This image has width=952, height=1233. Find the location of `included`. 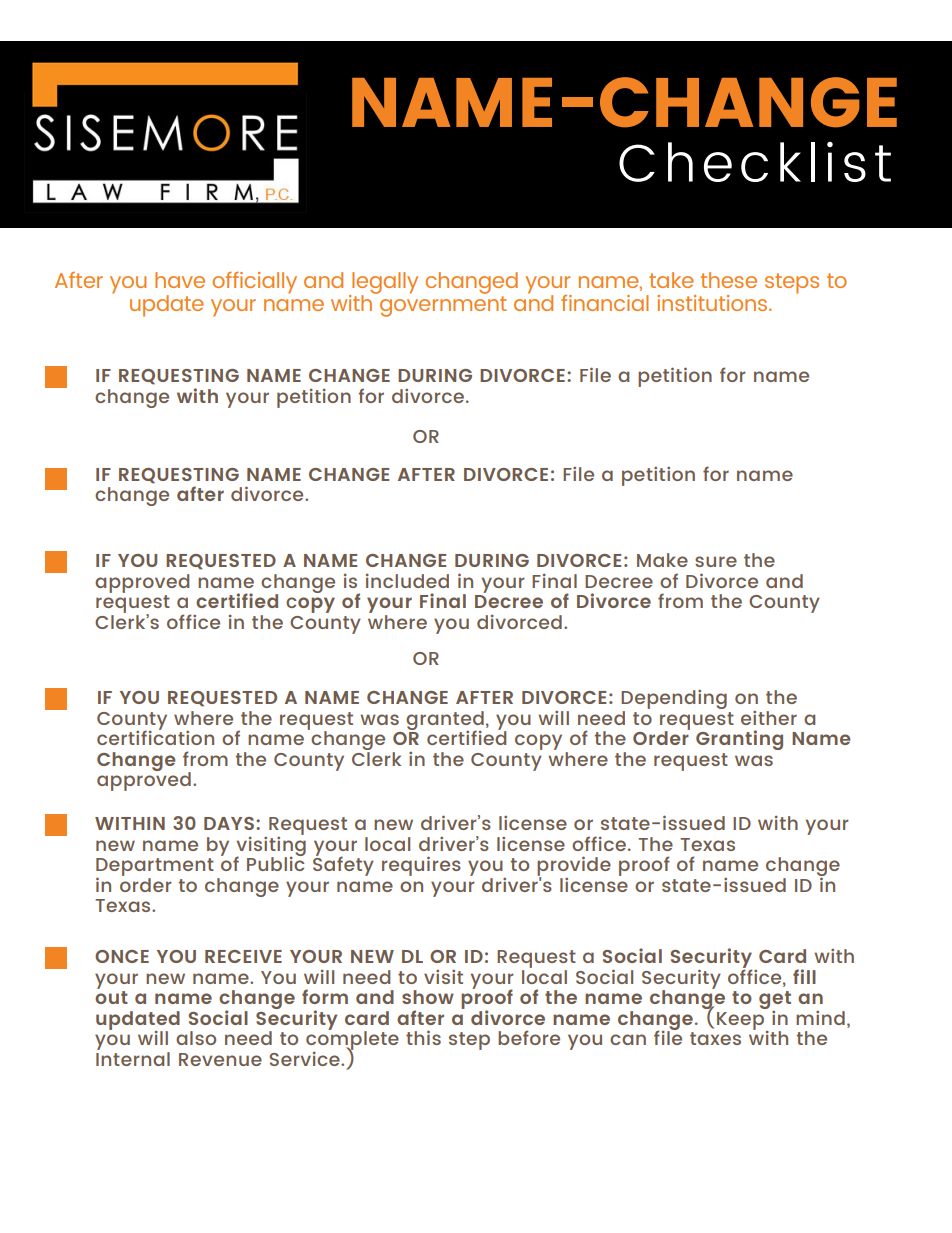

included is located at coordinates (407, 581).
